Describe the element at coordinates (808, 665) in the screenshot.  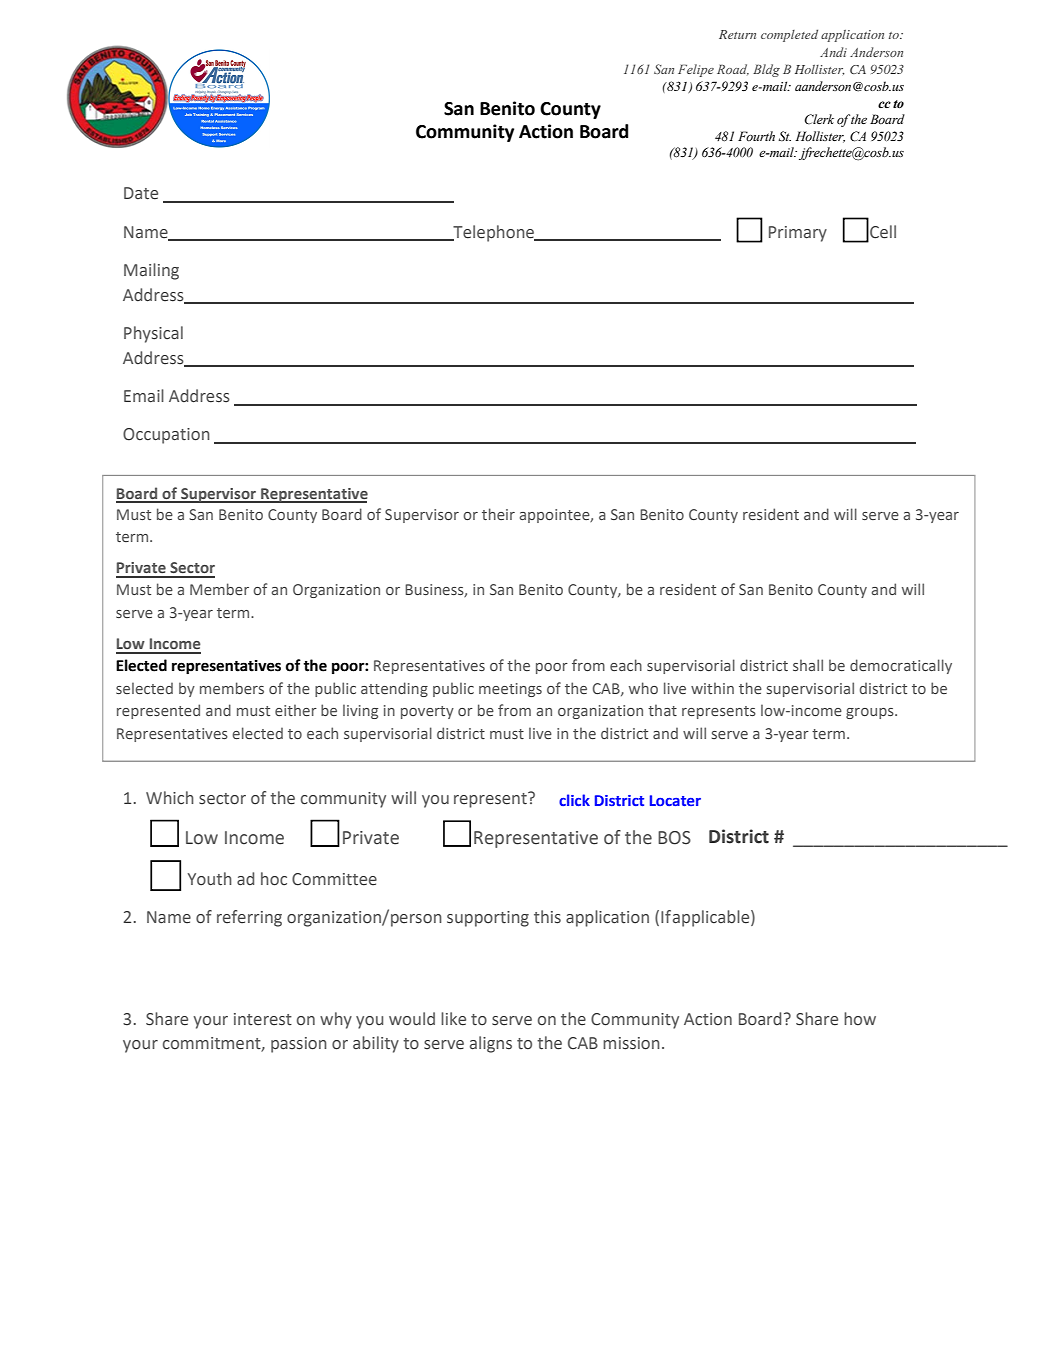
I see `shall` at that location.
